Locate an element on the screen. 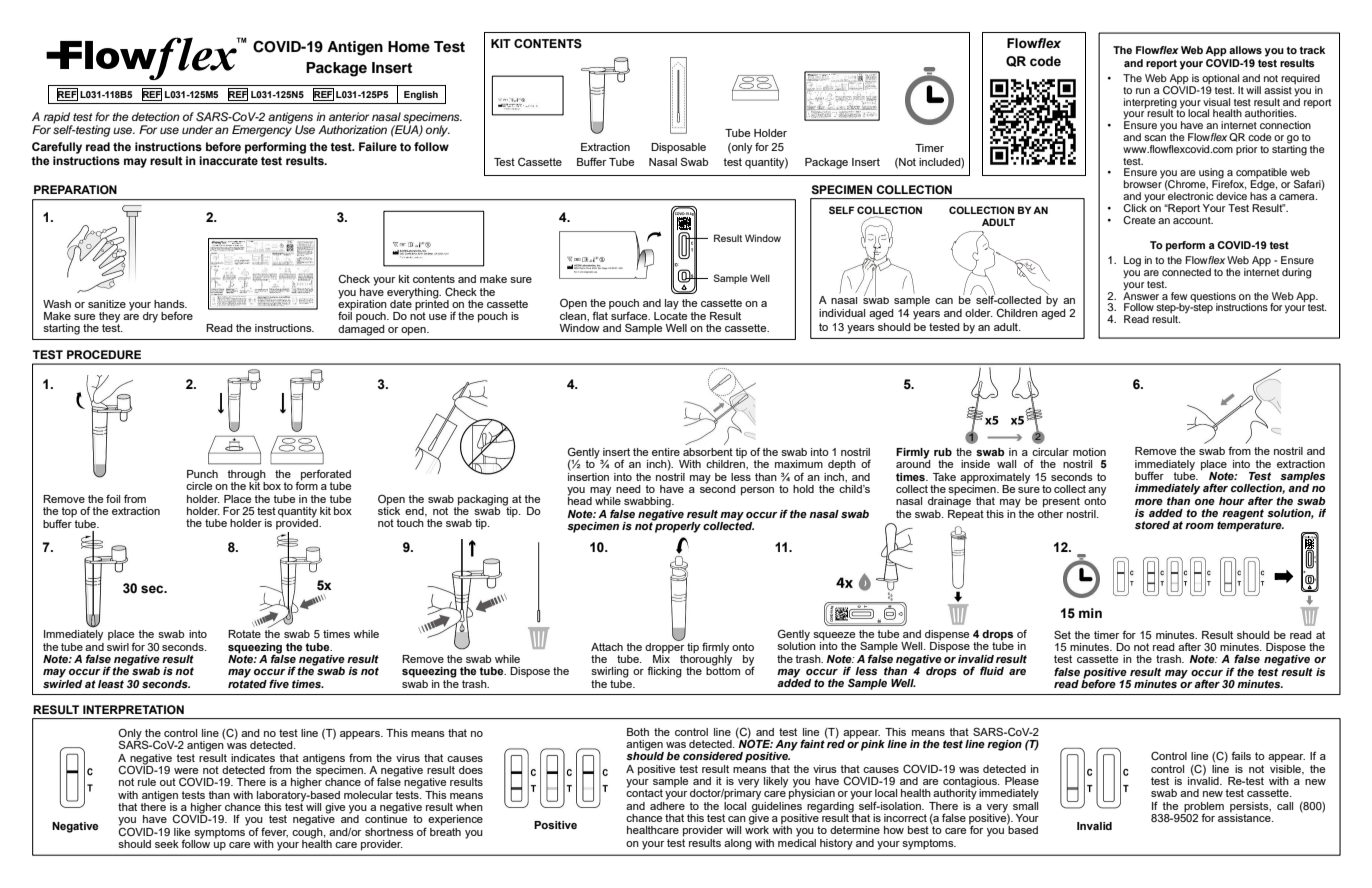 The image size is (1372, 888). stored is located at coordinates (1152, 525).
